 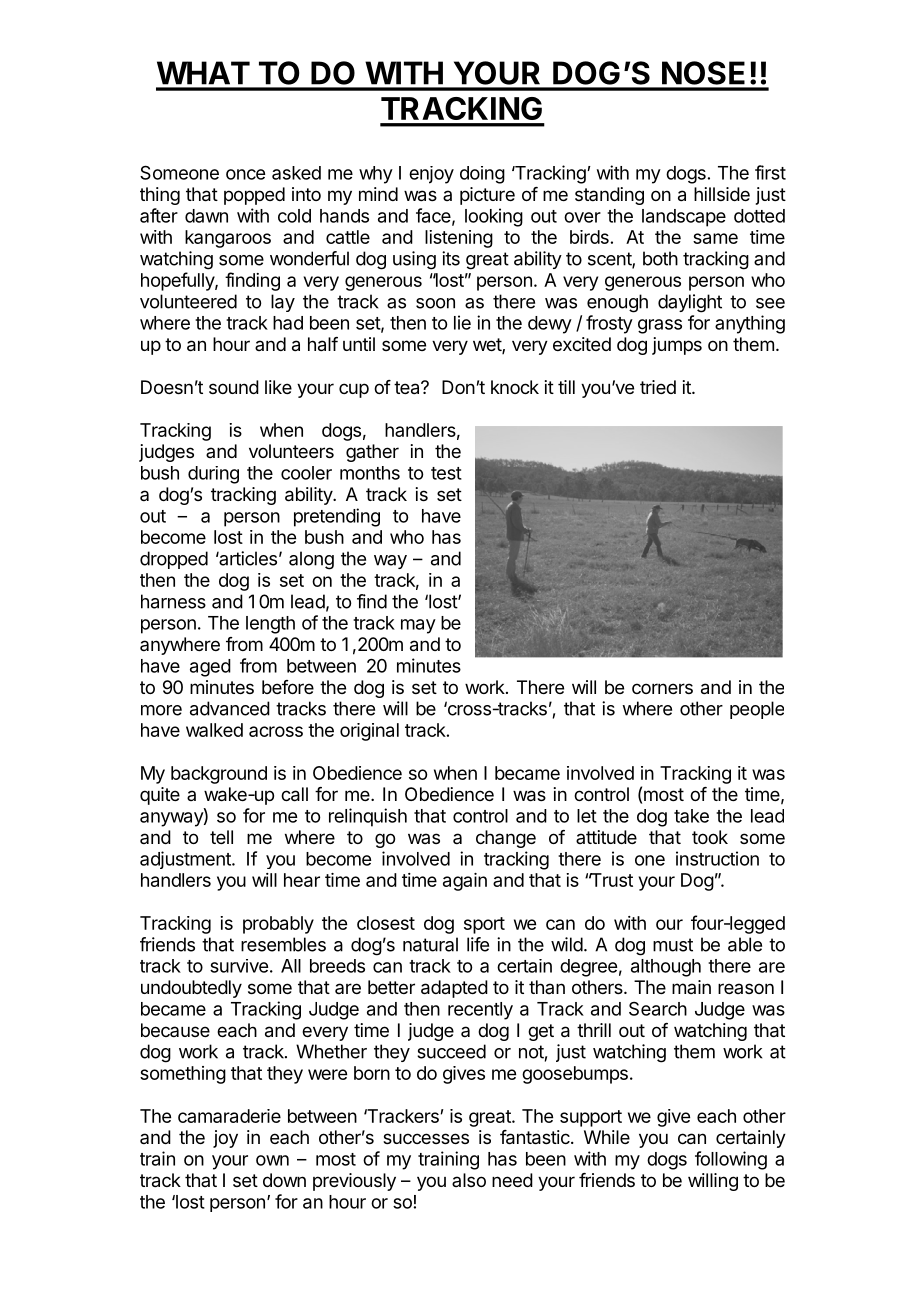 I want to click on tried, so click(x=658, y=387).
